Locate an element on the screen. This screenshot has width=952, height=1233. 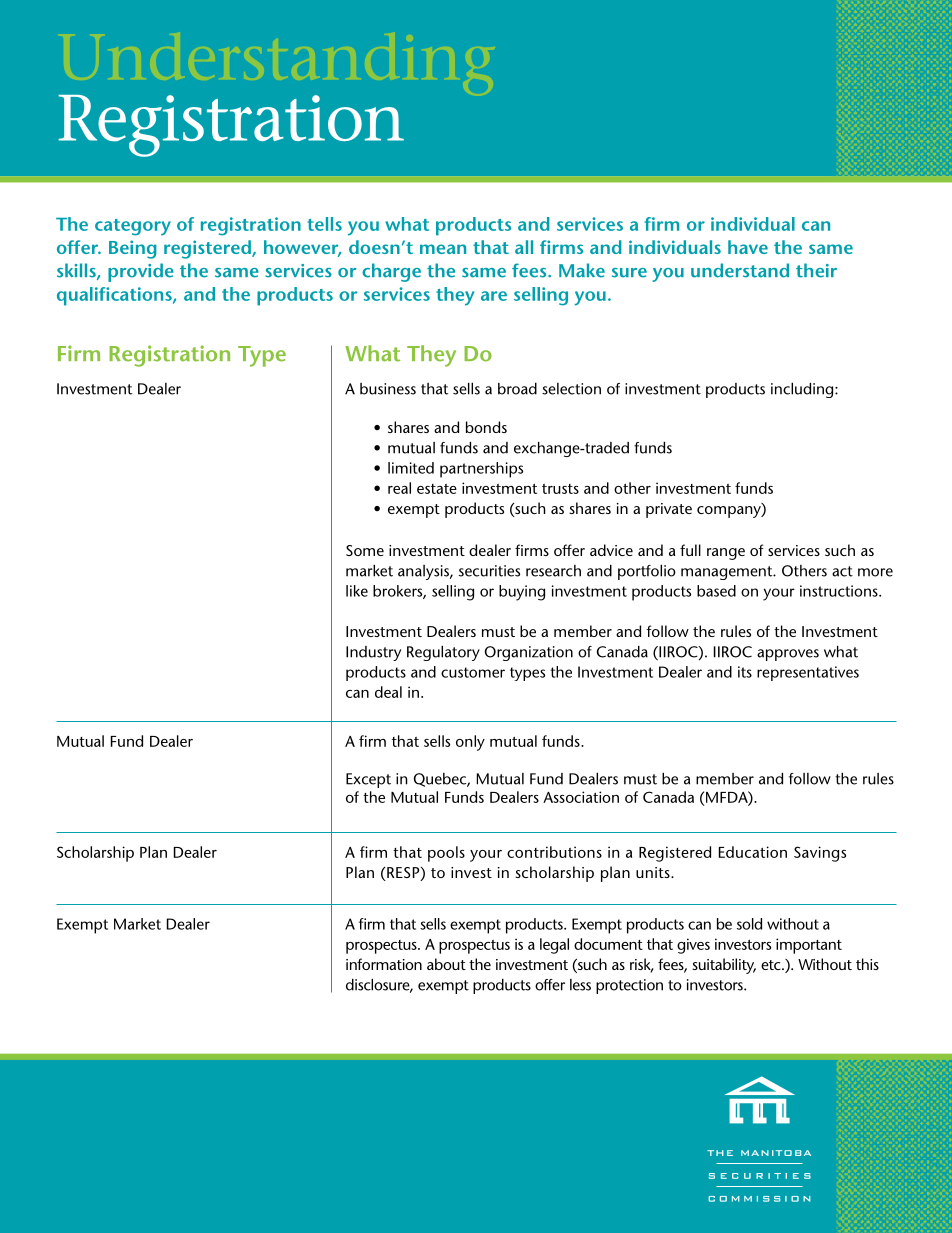
have is located at coordinates (748, 247).
